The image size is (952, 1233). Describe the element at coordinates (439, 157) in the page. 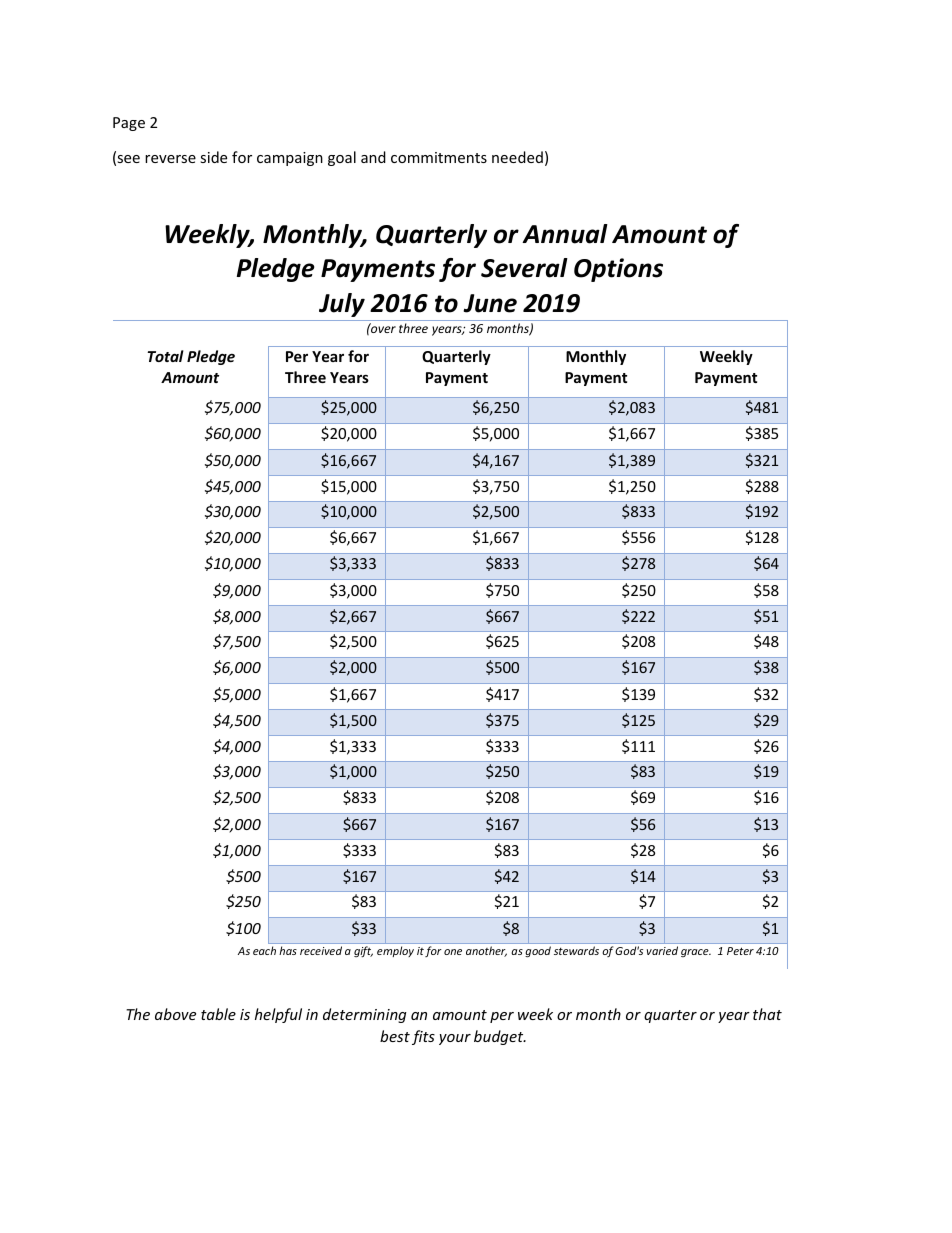

I see `commitments` at that location.
